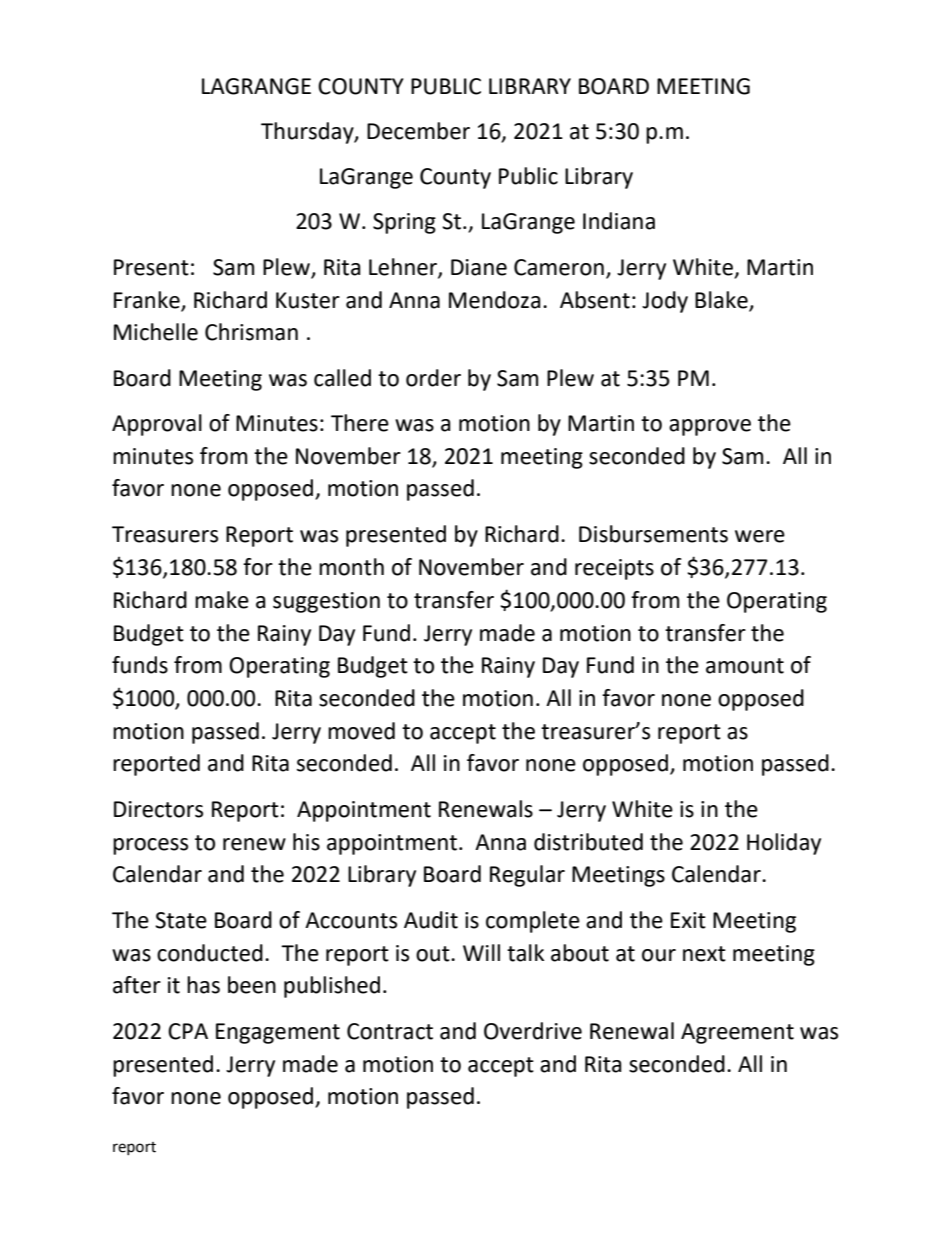 The height and width of the document is (1233, 952). I want to click on has, so click(203, 985).
